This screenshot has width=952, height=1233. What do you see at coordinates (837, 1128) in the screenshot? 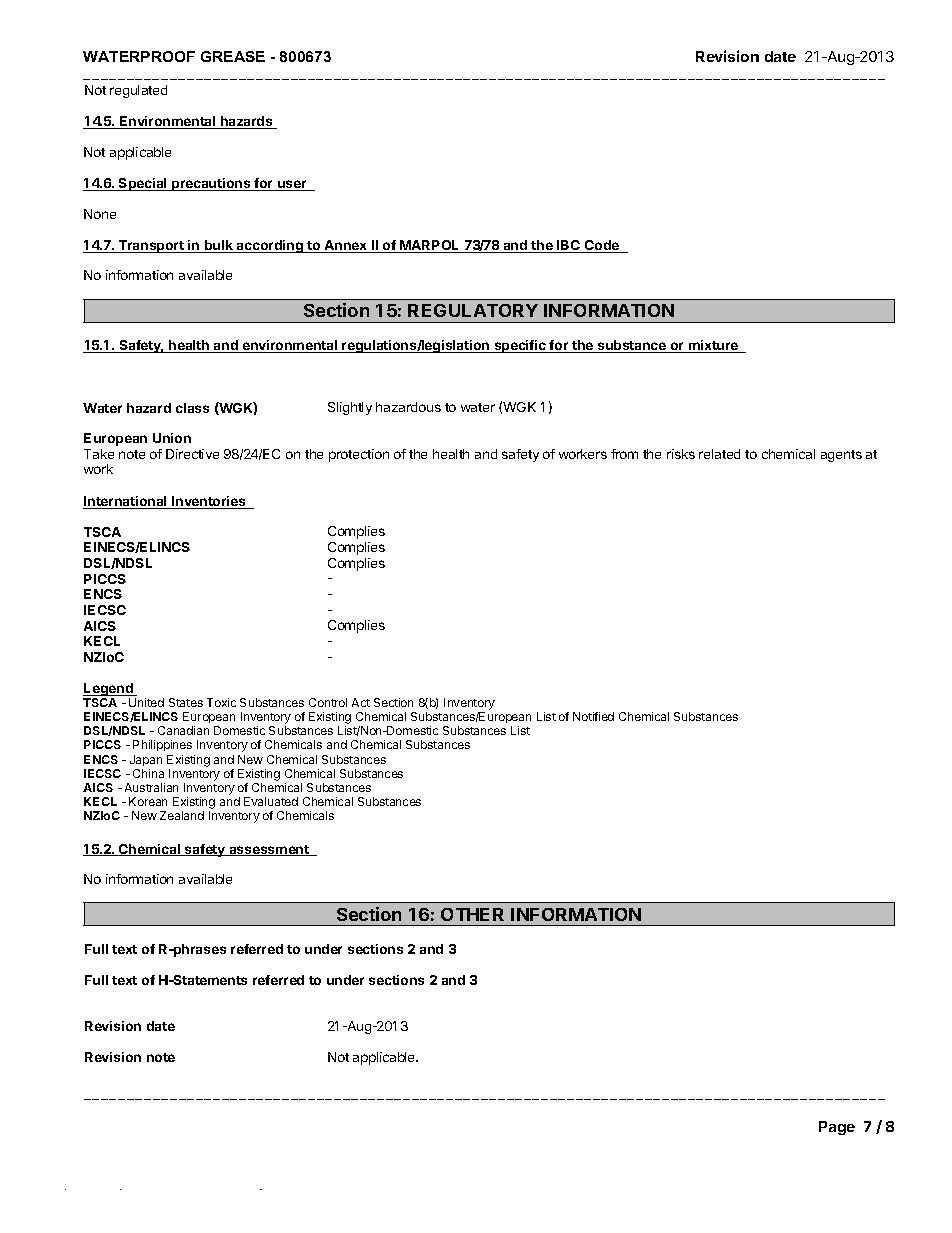
I see `Page` at bounding box center [837, 1128].
